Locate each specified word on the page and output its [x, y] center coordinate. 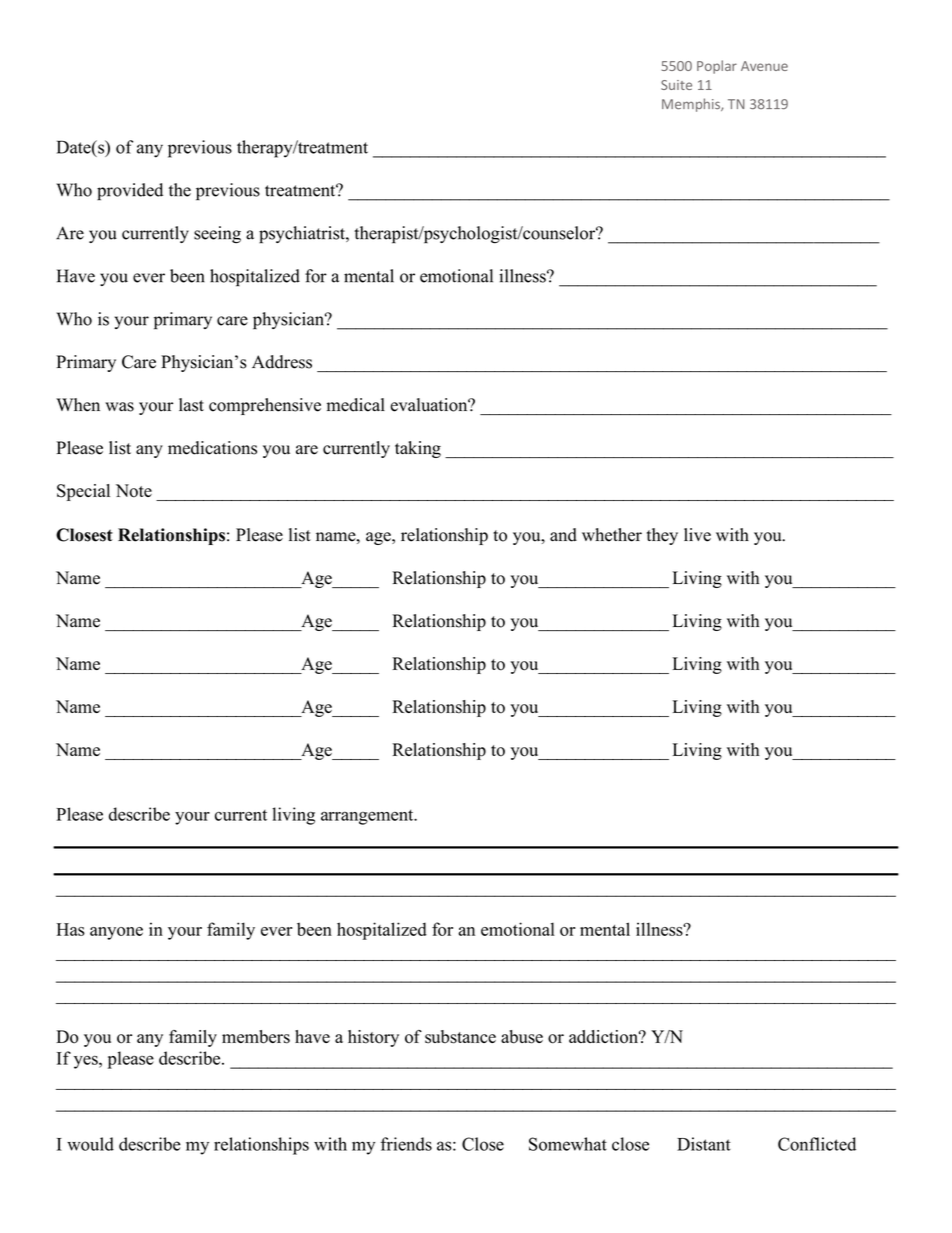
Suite [676, 85]
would [90, 1144]
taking [418, 449]
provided [130, 192]
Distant [704, 1144]
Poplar [717, 67]
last [191, 405]
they [662, 536]
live [697, 535]
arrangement [368, 817]
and [563, 535]
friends [406, 1144]
